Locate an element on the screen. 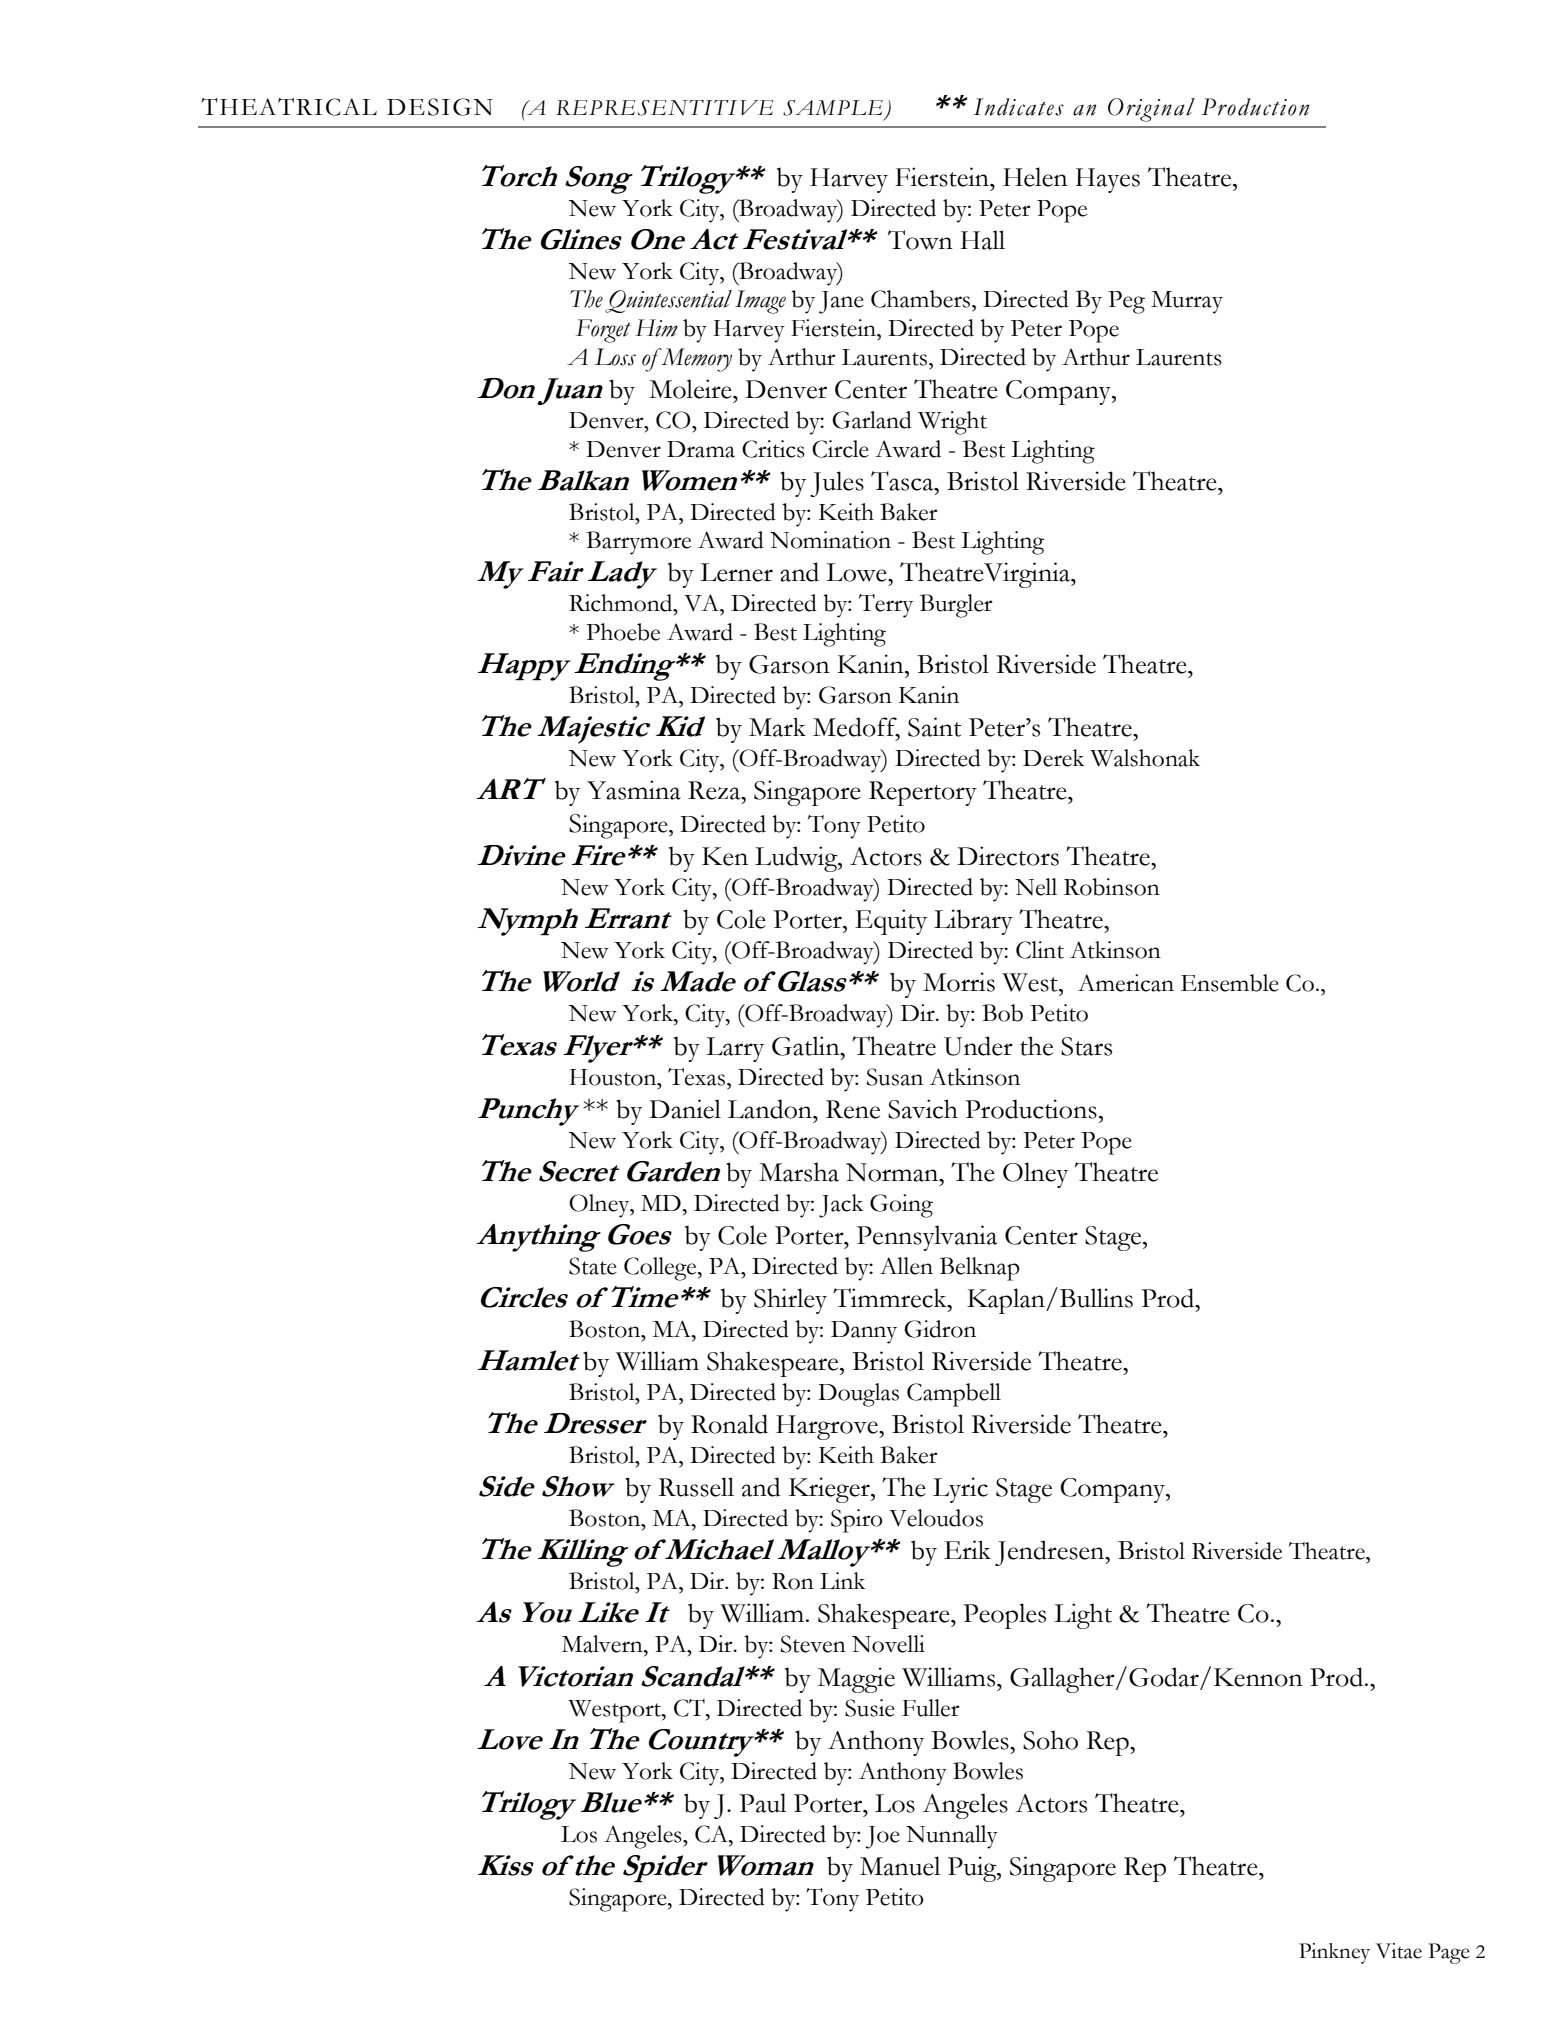 This screenshot has width=1560, height=2019. SAMPLE is located at coordinates (833, 108).
